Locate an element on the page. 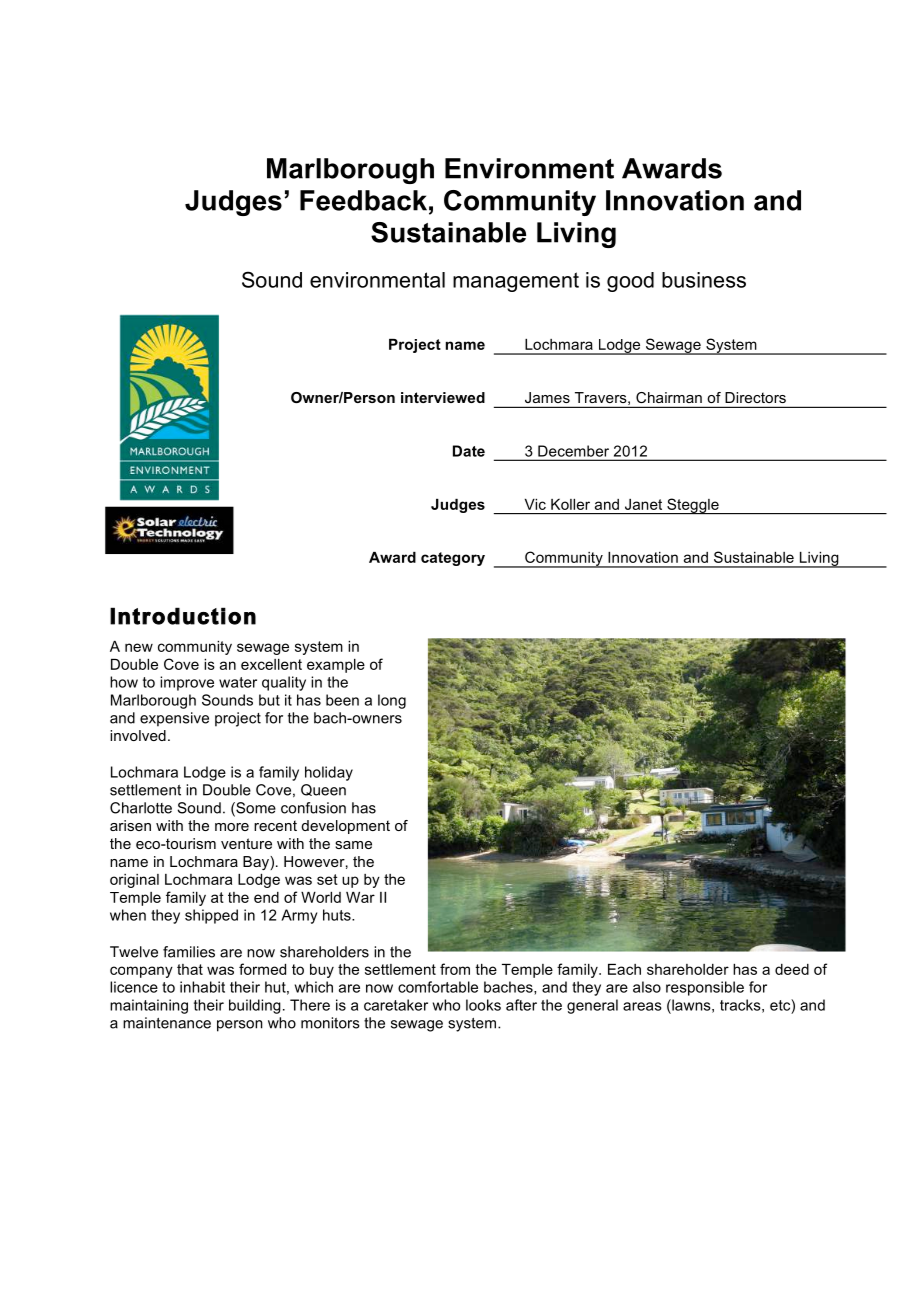 The width and height of the image is (924, 1308). looks is located at coordinates (483, 1005).
